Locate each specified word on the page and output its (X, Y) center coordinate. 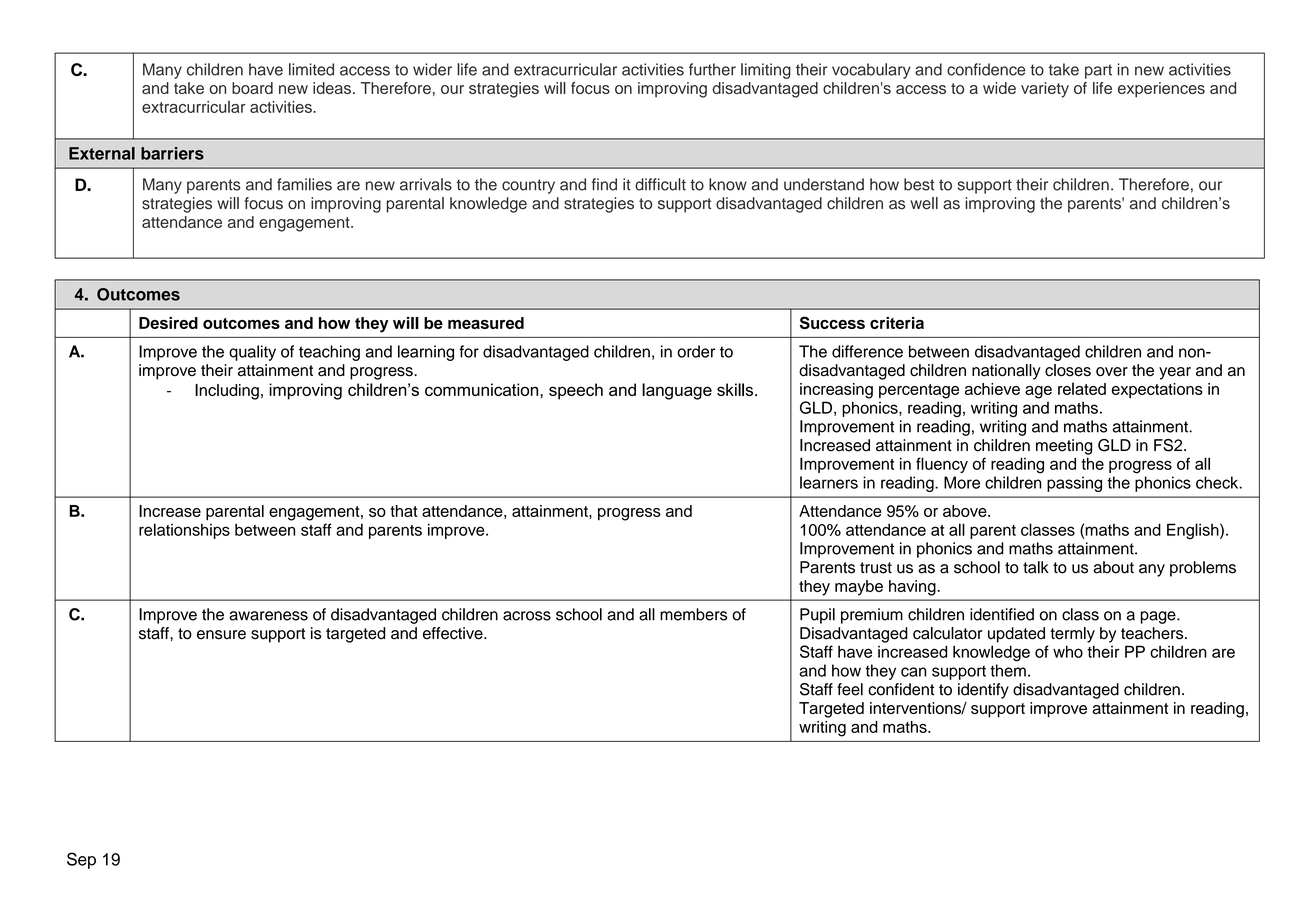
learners (829, 482)
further (712, 69)
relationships (184, 531)
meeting (1064, 447)
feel (850, 689)
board (252, 88)
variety (1045, 90)
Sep (81, 860)
